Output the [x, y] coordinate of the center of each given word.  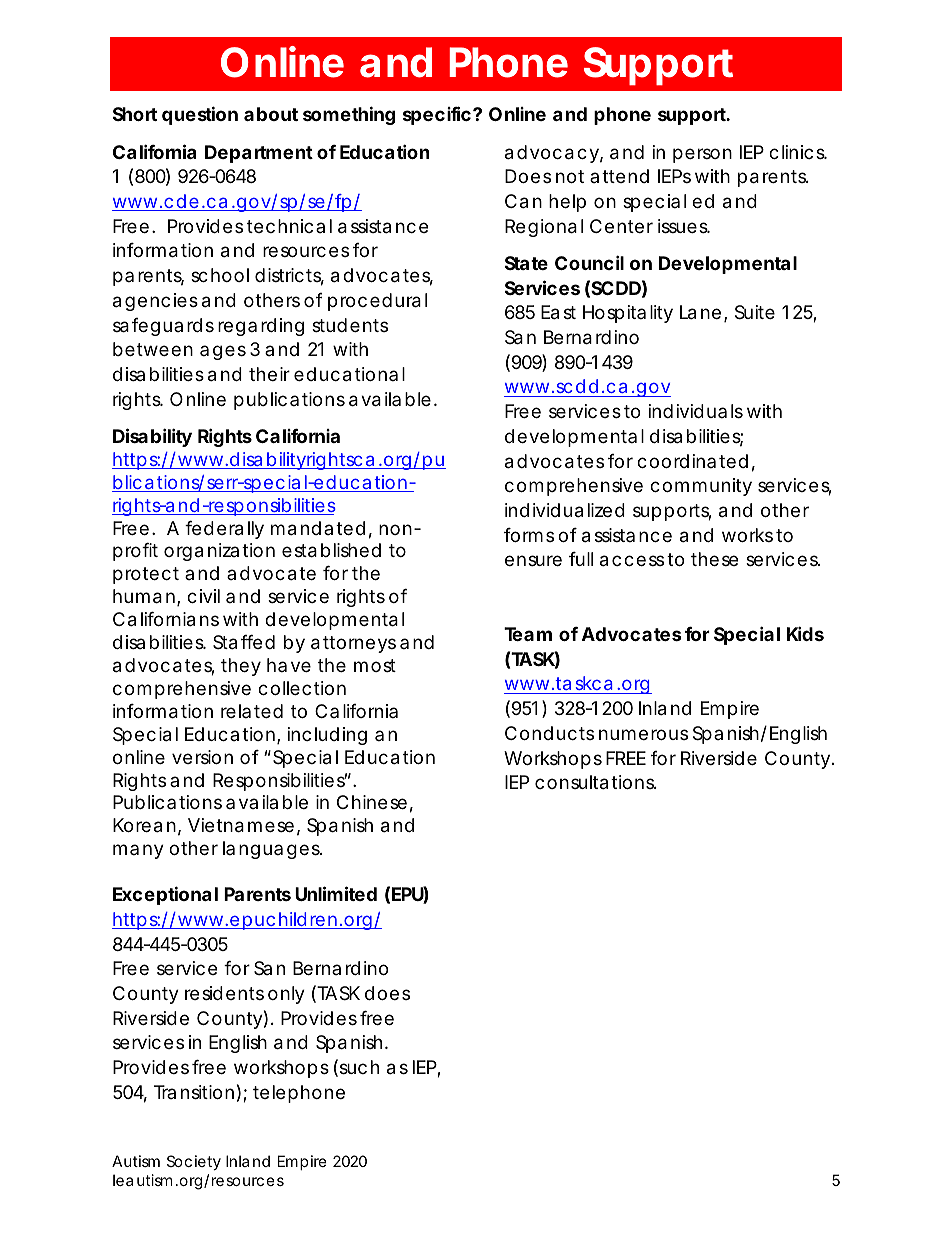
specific [437, 115]
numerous [643, 734]
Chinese [372, 802]
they [241, 667]
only [286, 995]
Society [194, 1162]
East [558, 312]
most [375, 665]
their [269, 374]
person [702, 155]
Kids [805, 633]
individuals [696, 411]
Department [259, 154]
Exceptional [165, 895]
